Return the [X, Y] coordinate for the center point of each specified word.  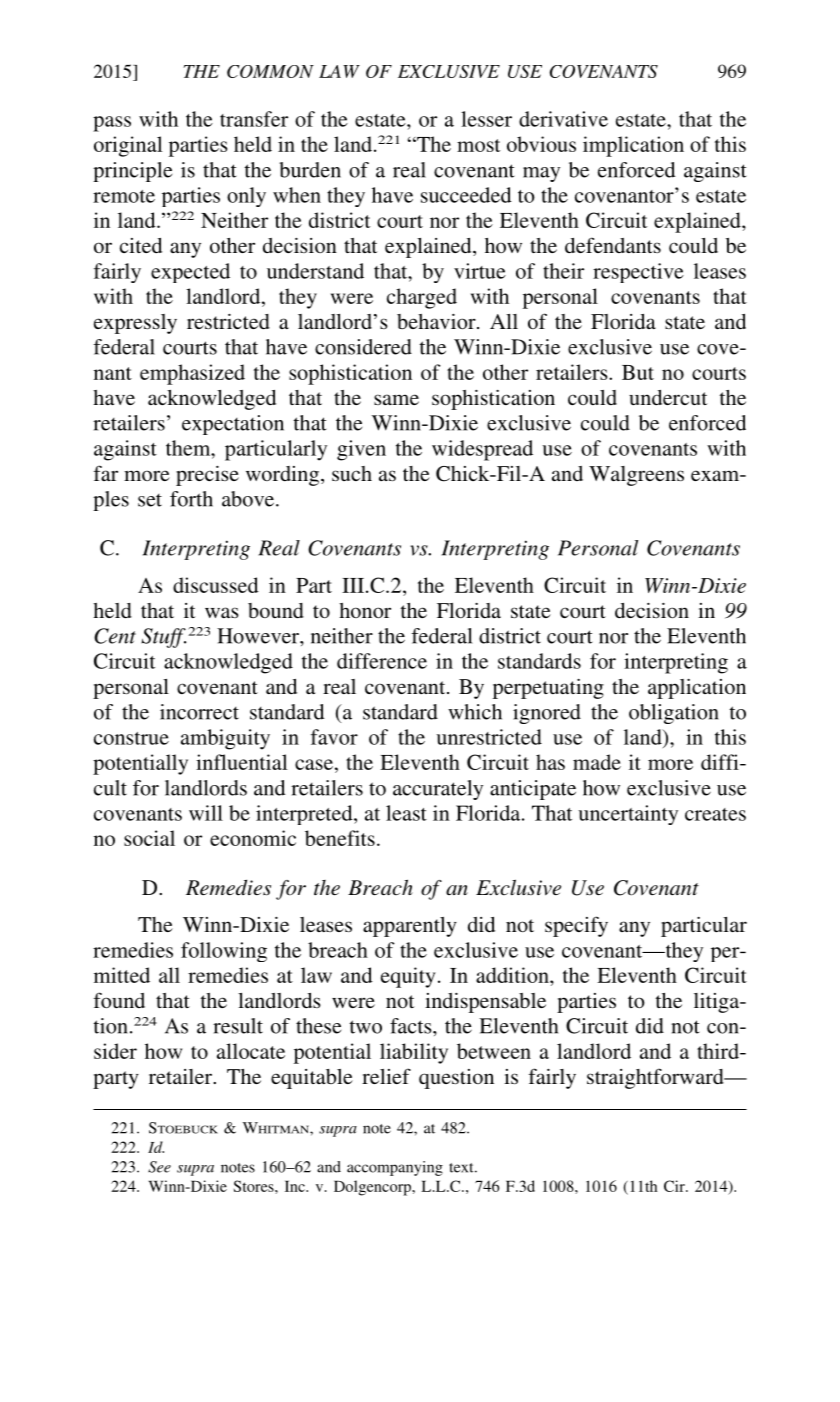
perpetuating [548, 689]
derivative [563, 119]
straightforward [656, 1078]
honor [365, 610]
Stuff [163, 638]
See [159, 1167]
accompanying [395, 1168]
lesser [486, 119]
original [128, 146]
